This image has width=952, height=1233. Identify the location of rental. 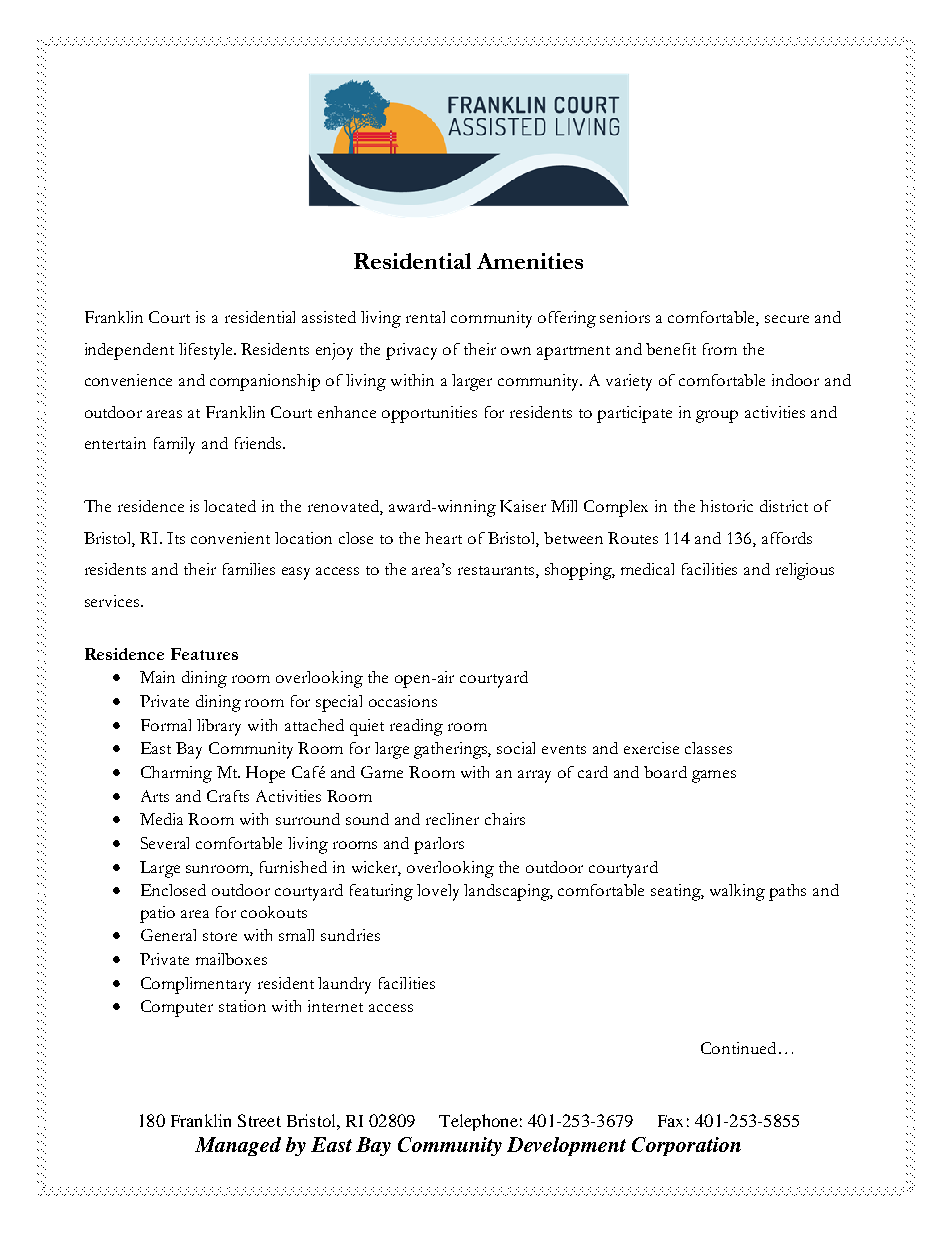
(425, 317).
